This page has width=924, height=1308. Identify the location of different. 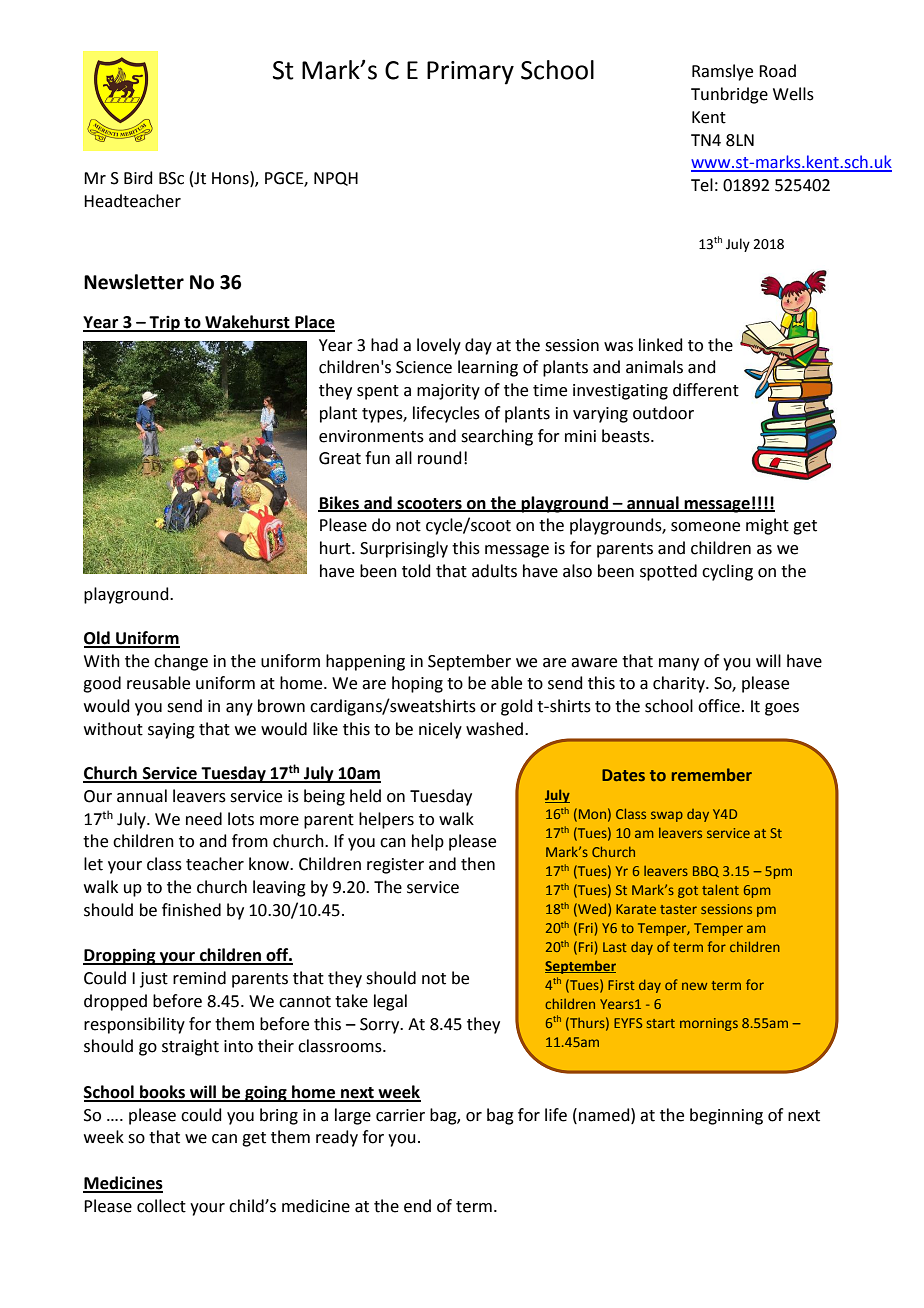
(706, 390).
